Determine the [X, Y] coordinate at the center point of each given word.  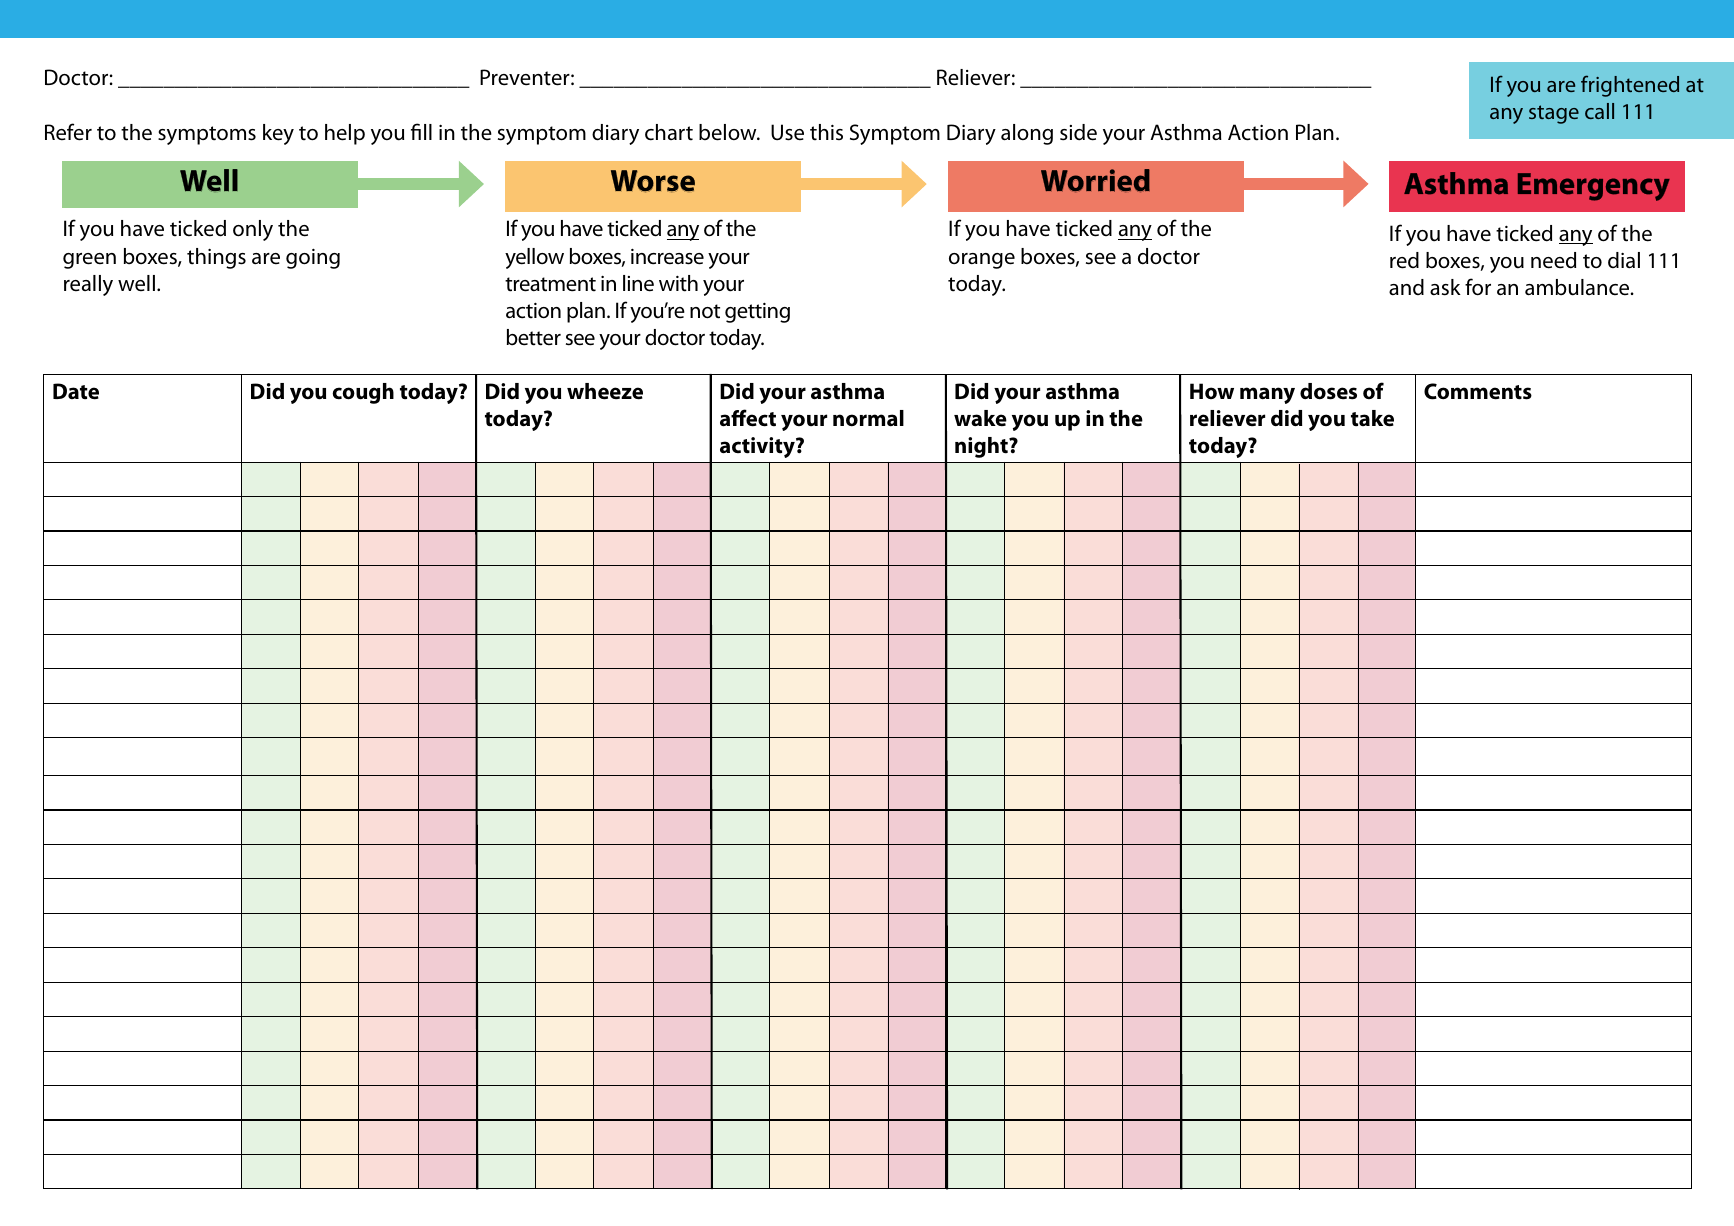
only [253, 230]
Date [76, 391]
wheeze [605, 391]
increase [667, 257]
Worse [653, 181]
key [278, 134]
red [1404, 260]
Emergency [1594, 187]
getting [757, 313]
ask [1445, 287]
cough [363, 393]
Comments [1478, 391]
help [345, 134]
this [826, 132]
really [88, 285]
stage [1554, 114]
